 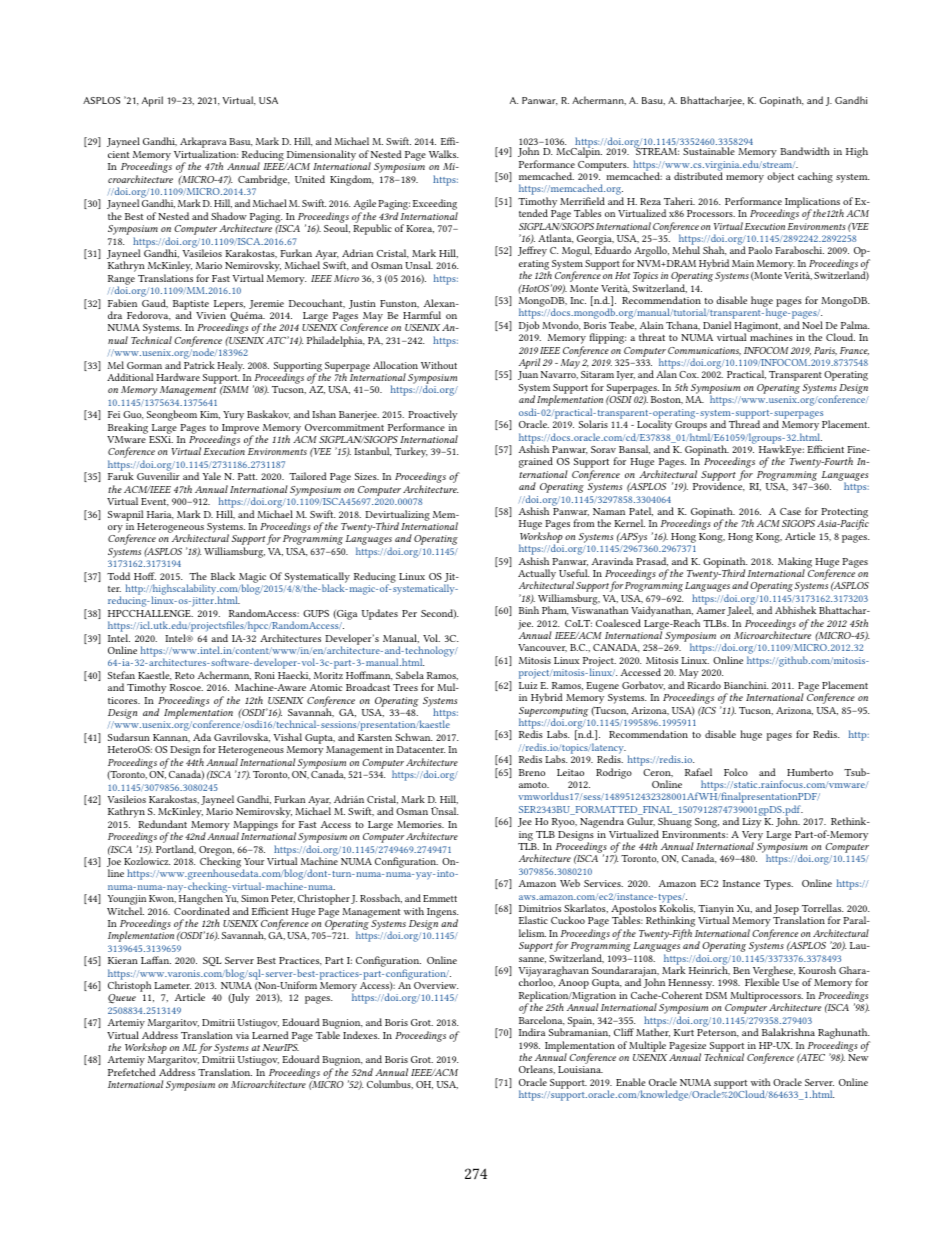 I want to click on Cambridge, so click(x=264, y=180).
